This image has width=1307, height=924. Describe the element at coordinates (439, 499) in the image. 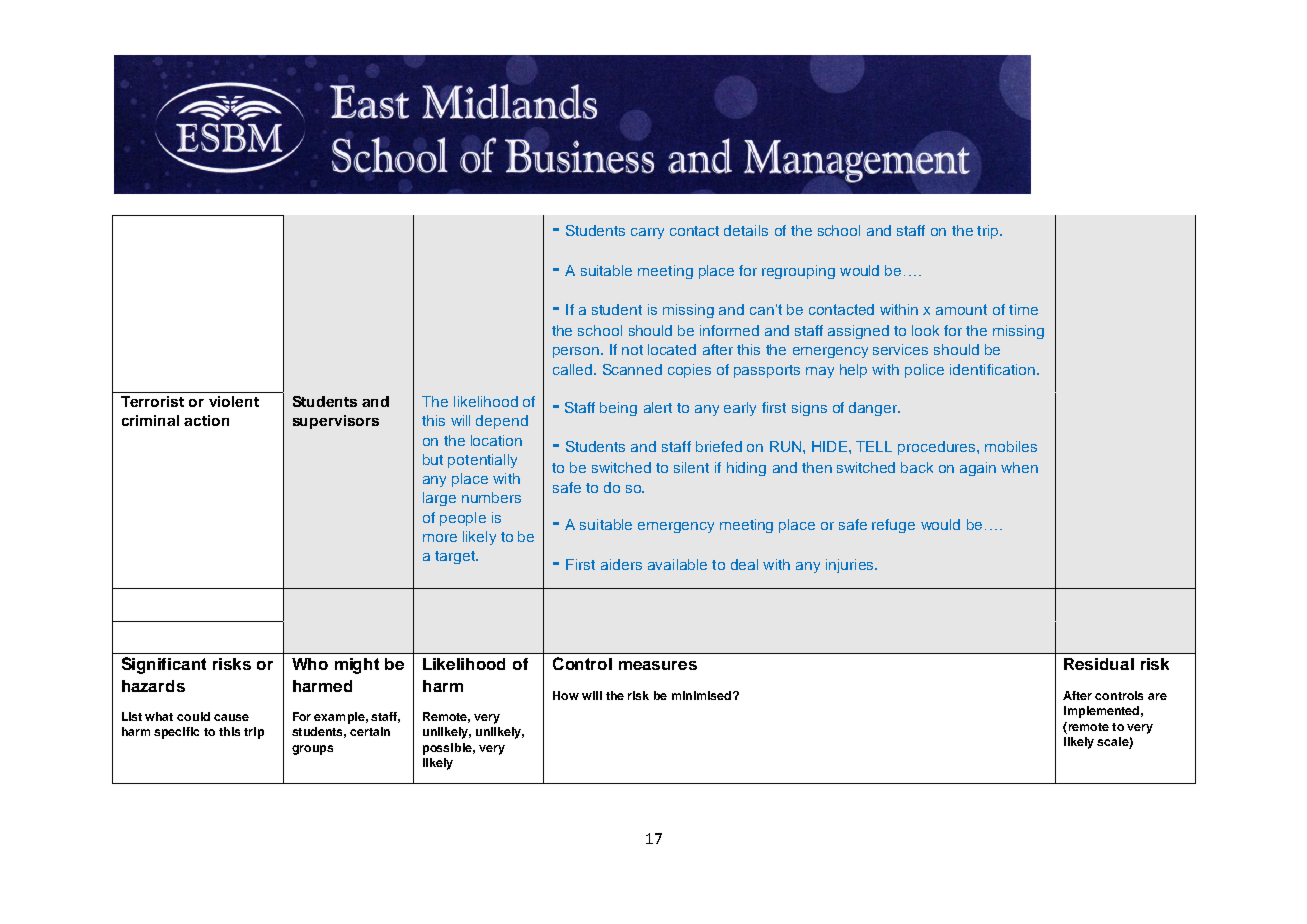

I see `large` at that location.
